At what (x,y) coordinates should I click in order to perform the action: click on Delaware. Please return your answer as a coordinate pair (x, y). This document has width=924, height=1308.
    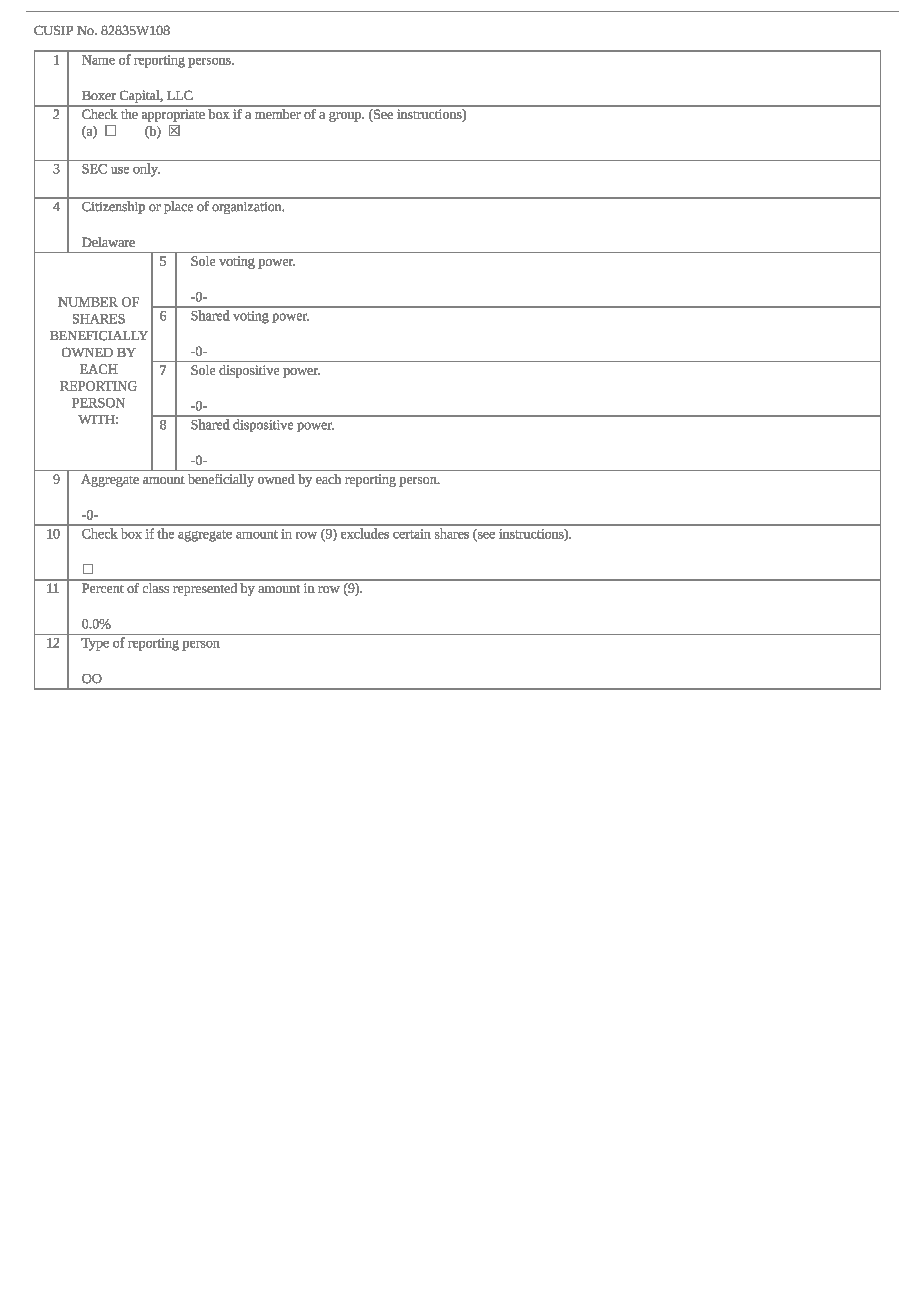
    Looking at the image, I should click on (108, 242).
